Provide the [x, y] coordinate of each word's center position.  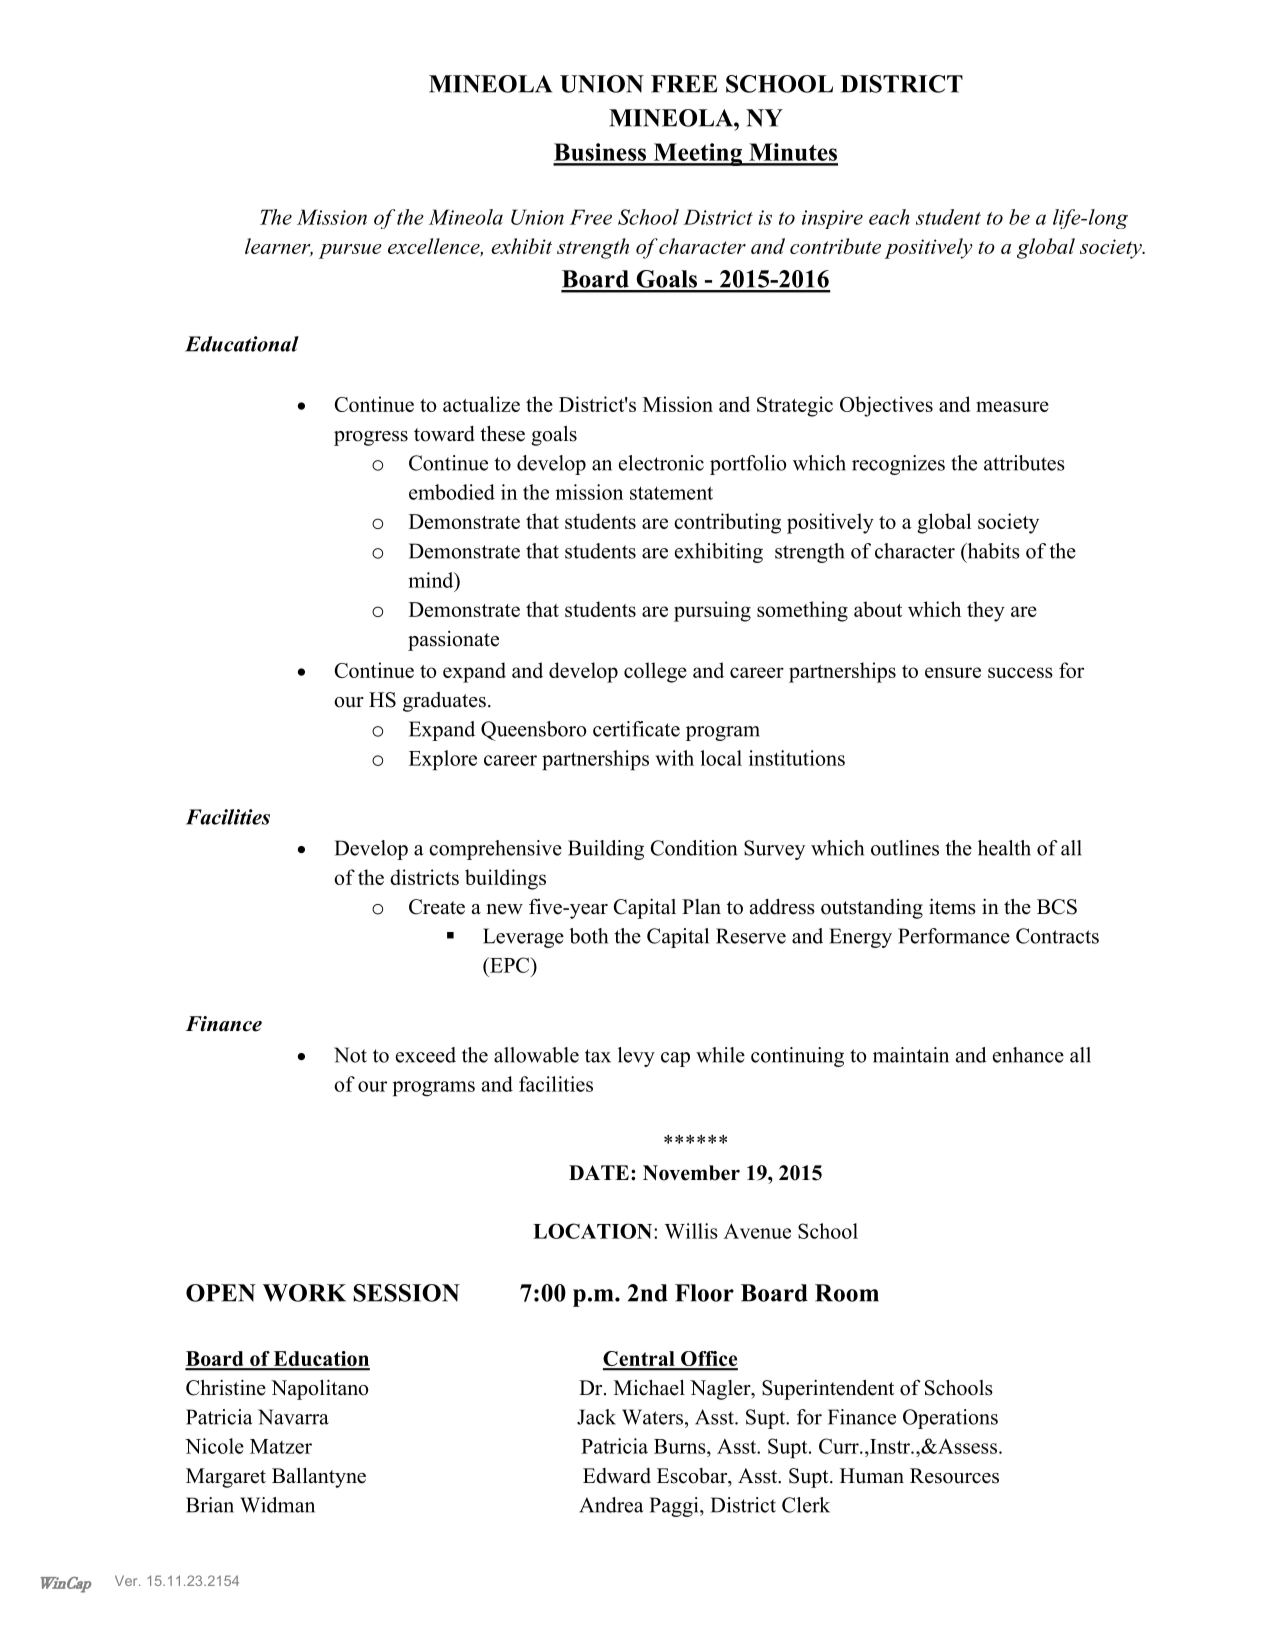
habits [992, 551]
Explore [443, 760]
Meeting [697, 154]
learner [279, 247]
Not [350, 1055]
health [1004, 848]
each [889, 217]
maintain [911, 1055]
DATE [599, 1172]
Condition [694, 848]
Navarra [293, 1417]
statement [671, 493]
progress [371, 438]
